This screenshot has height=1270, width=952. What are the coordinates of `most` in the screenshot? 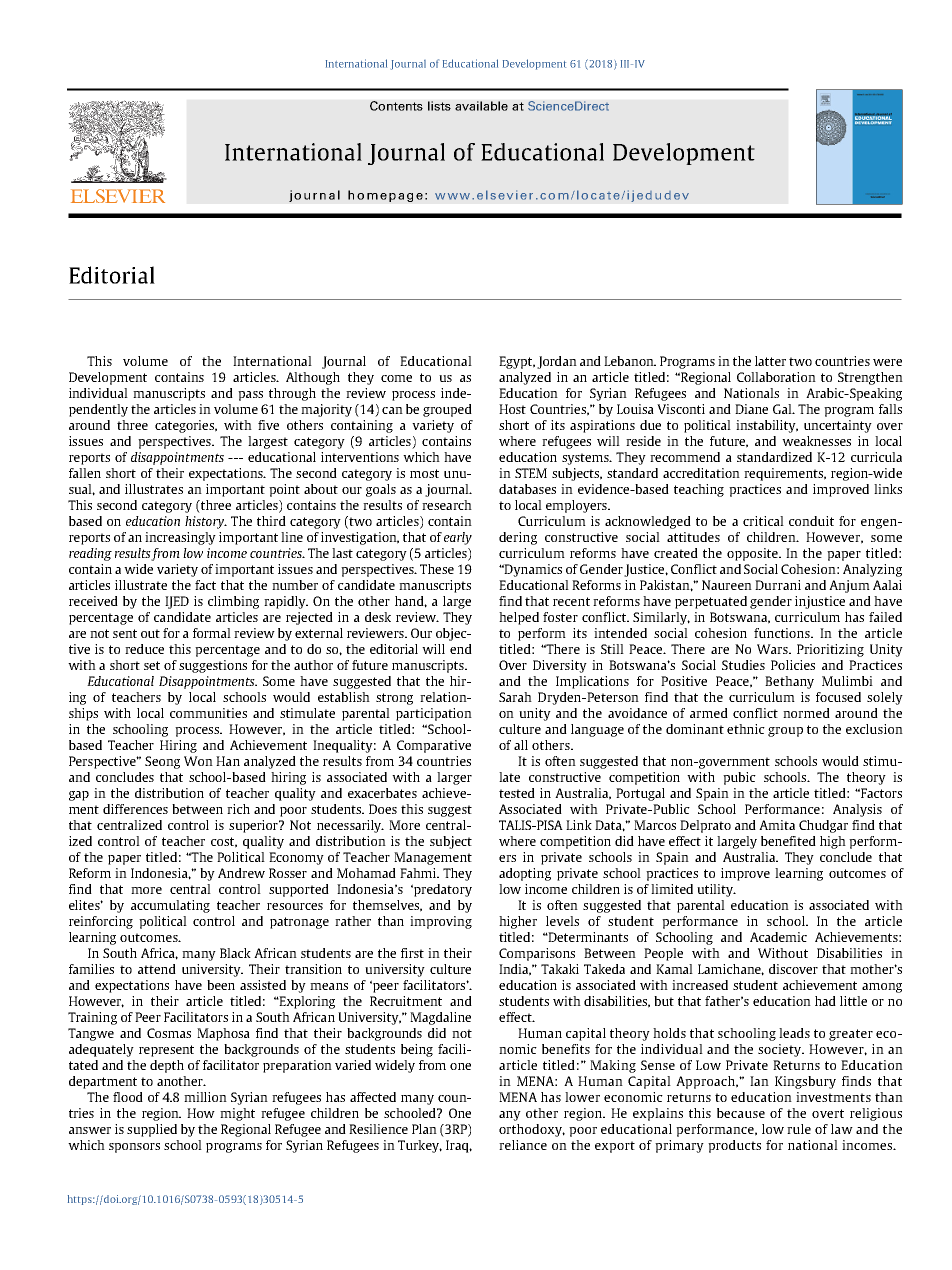 It's located at (424, 473).
